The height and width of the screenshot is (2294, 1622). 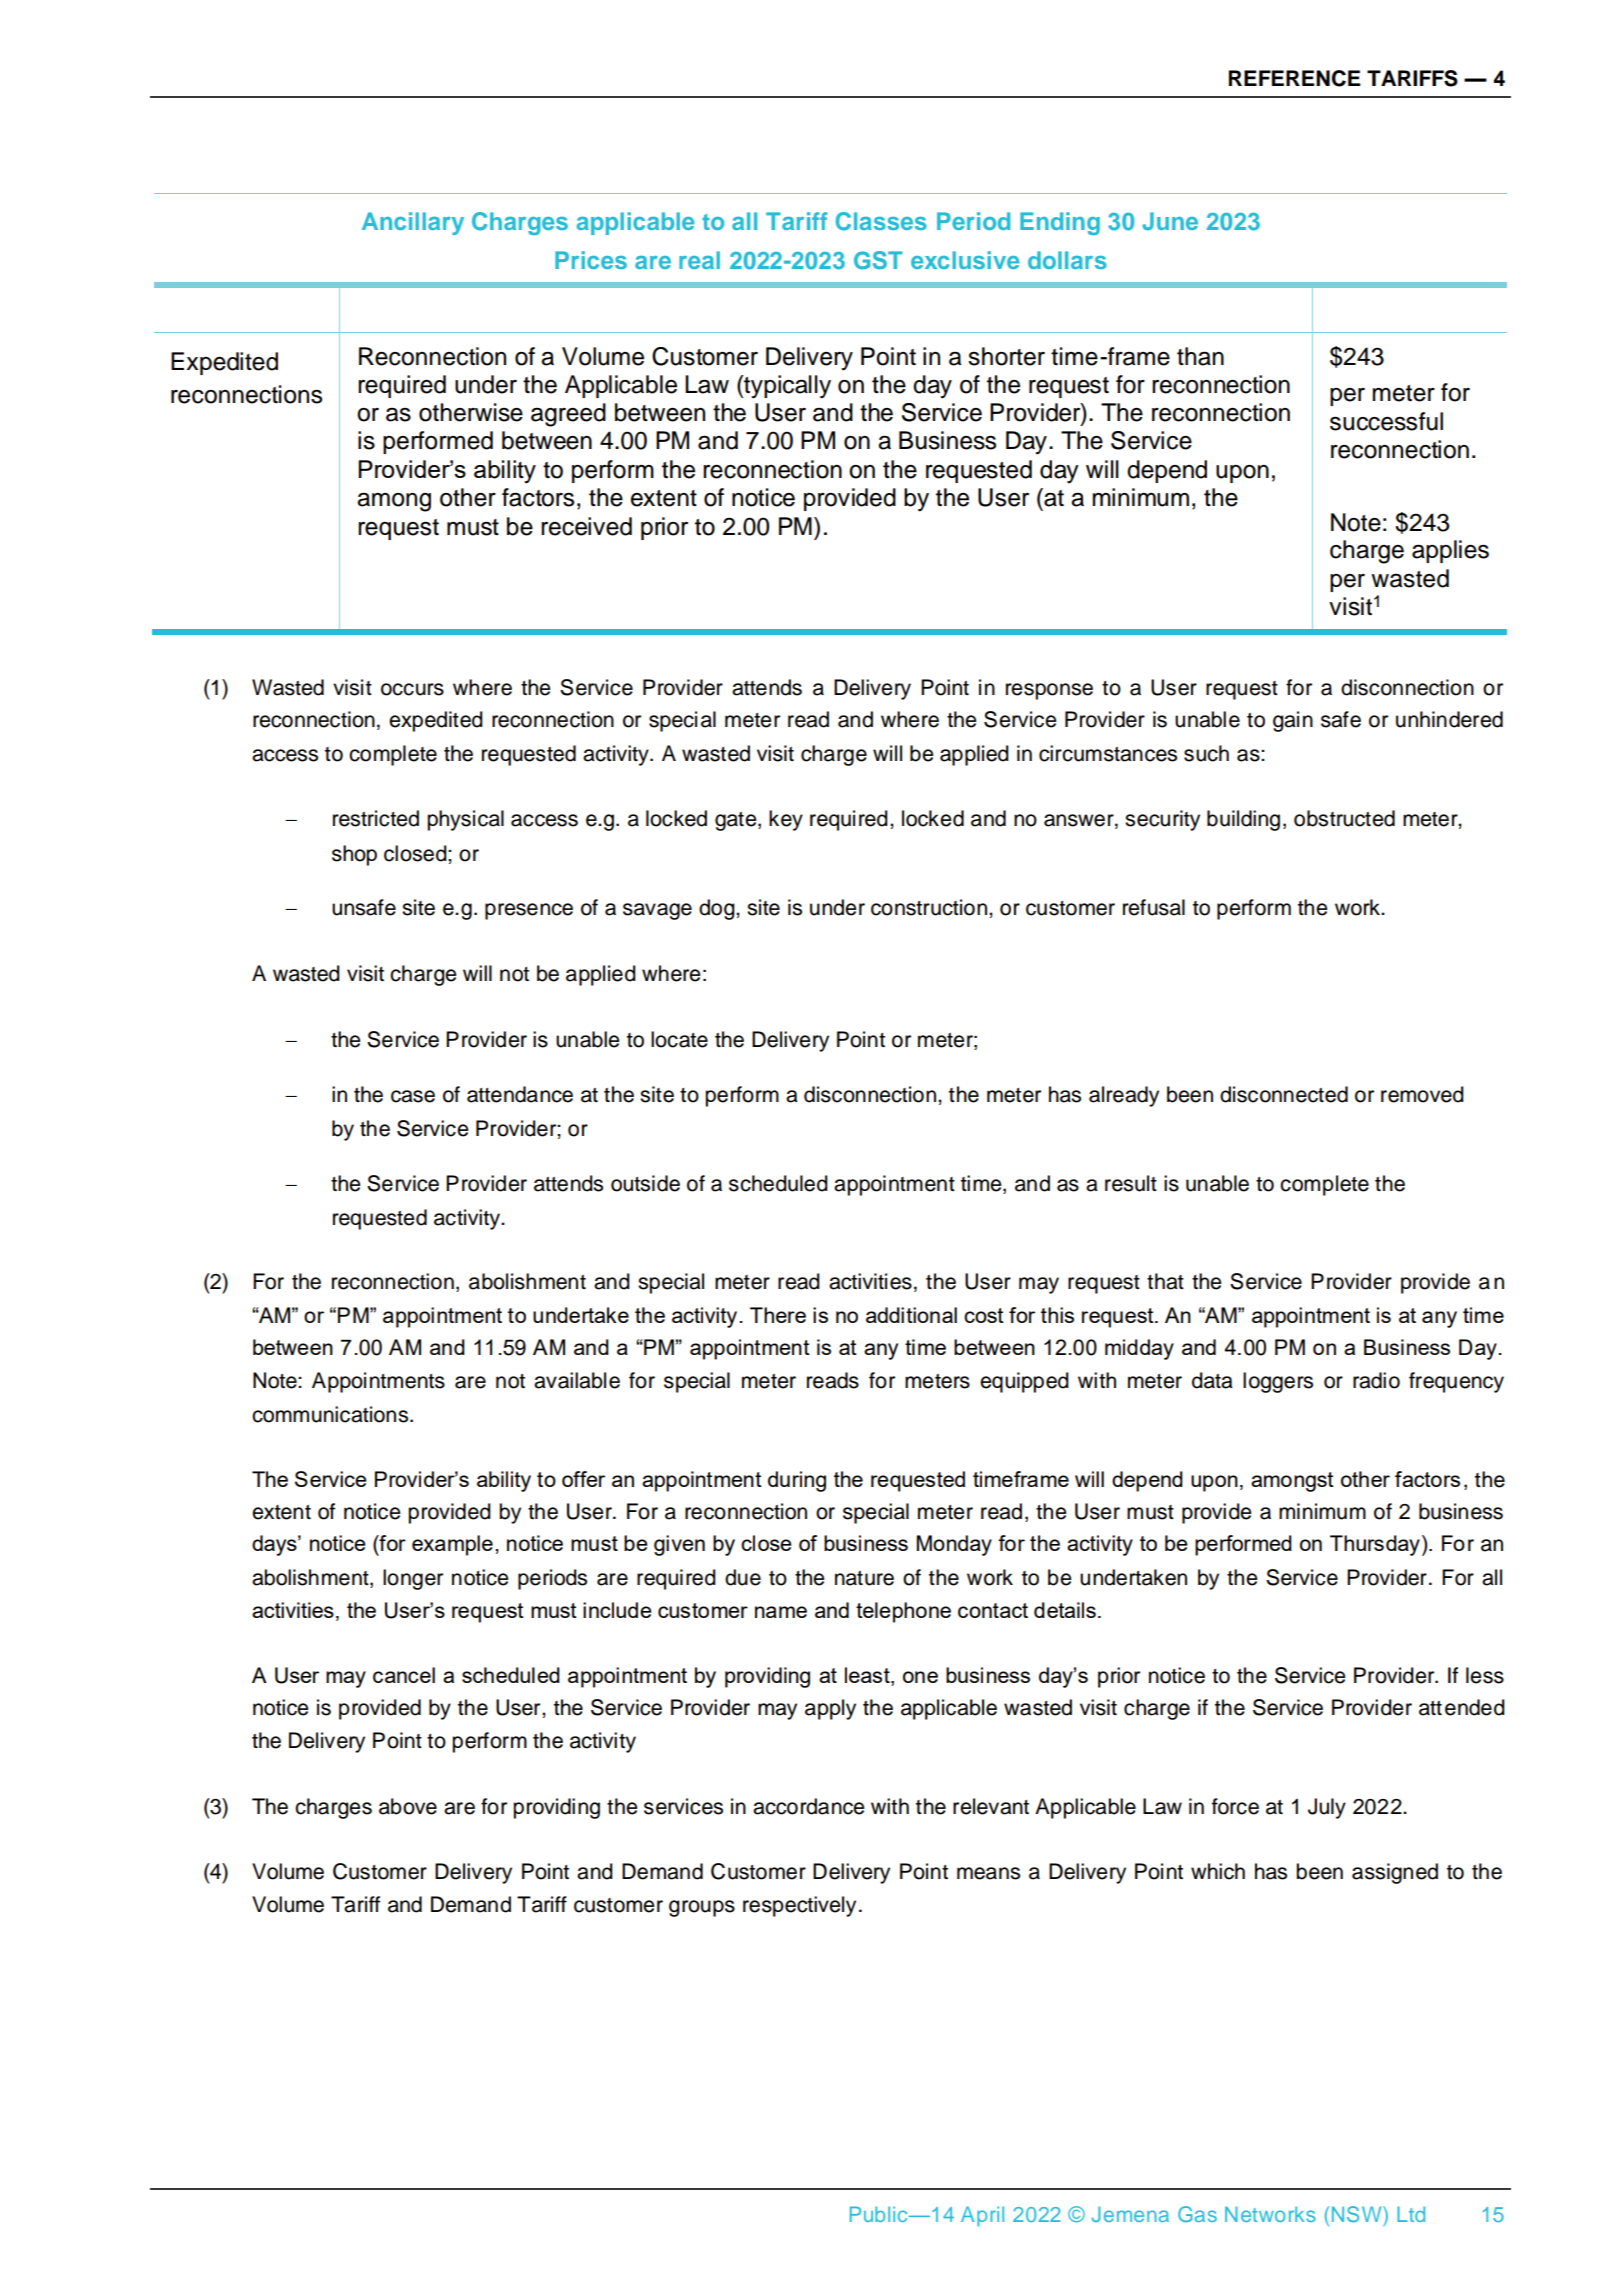 What do you see at coordinates (1294, 78) in the screenshot?
I see `REFERENCE` at bounding box center [1294, 78].
